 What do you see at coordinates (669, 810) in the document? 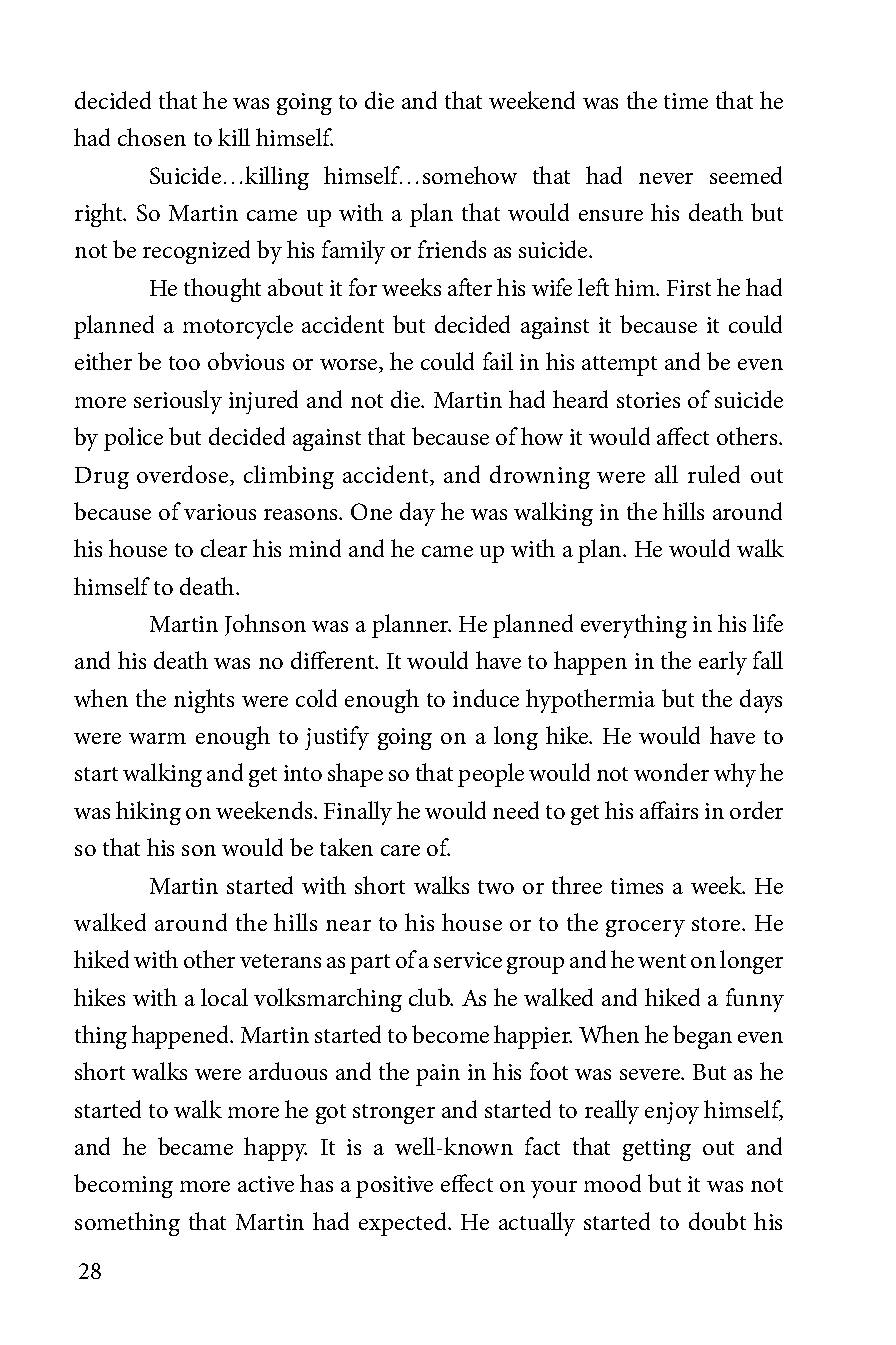
I see `affairs` at bounding box center [669, 810].
